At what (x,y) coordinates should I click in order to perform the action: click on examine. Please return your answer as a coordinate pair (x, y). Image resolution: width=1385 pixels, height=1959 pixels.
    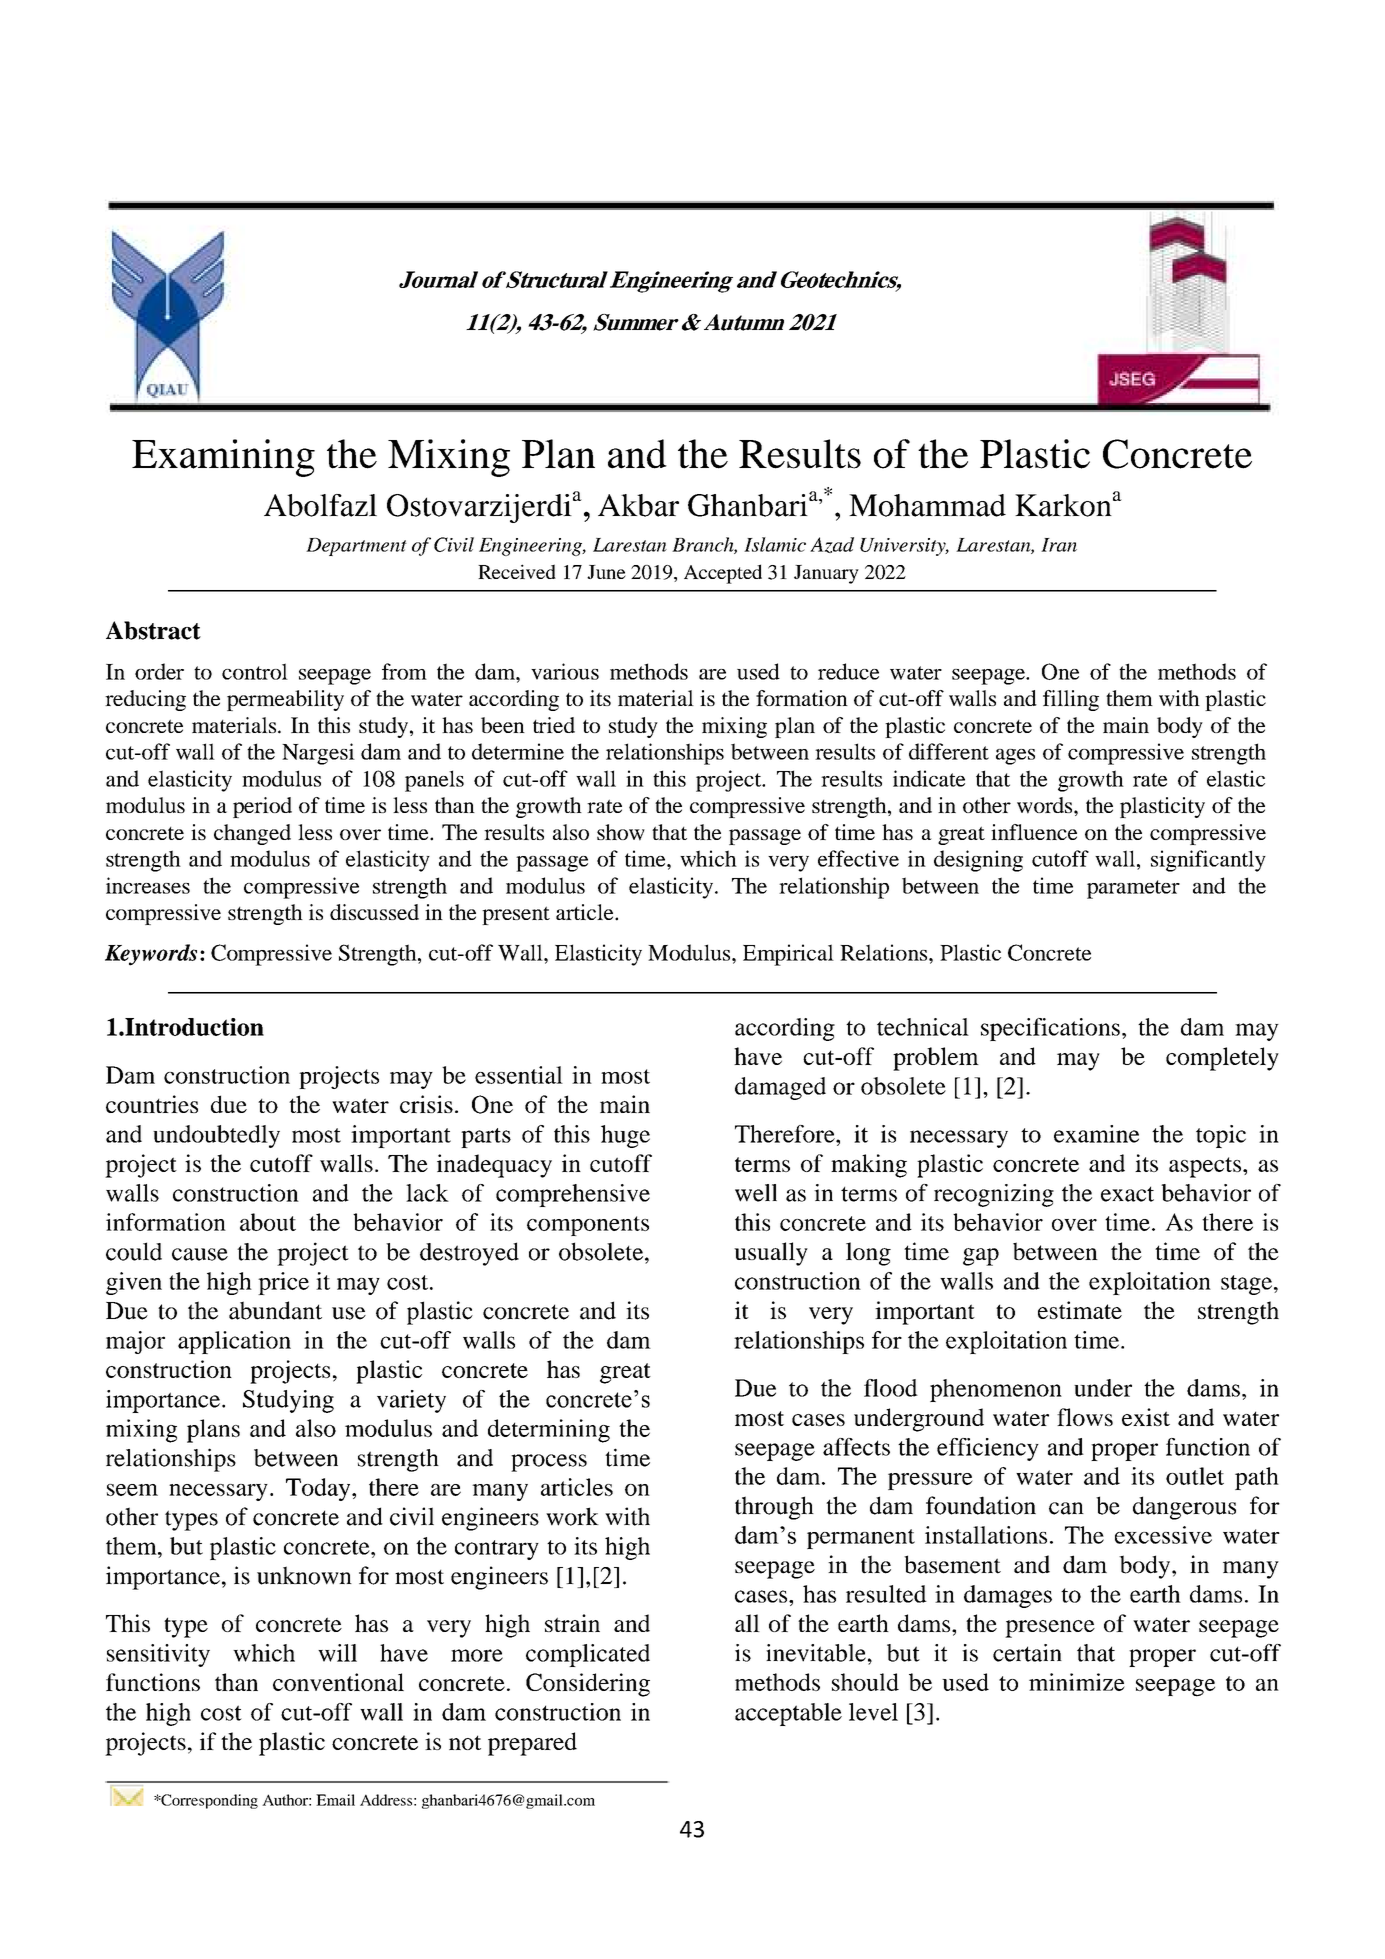
    Looking at the image, I should click on (1096, 1134).
